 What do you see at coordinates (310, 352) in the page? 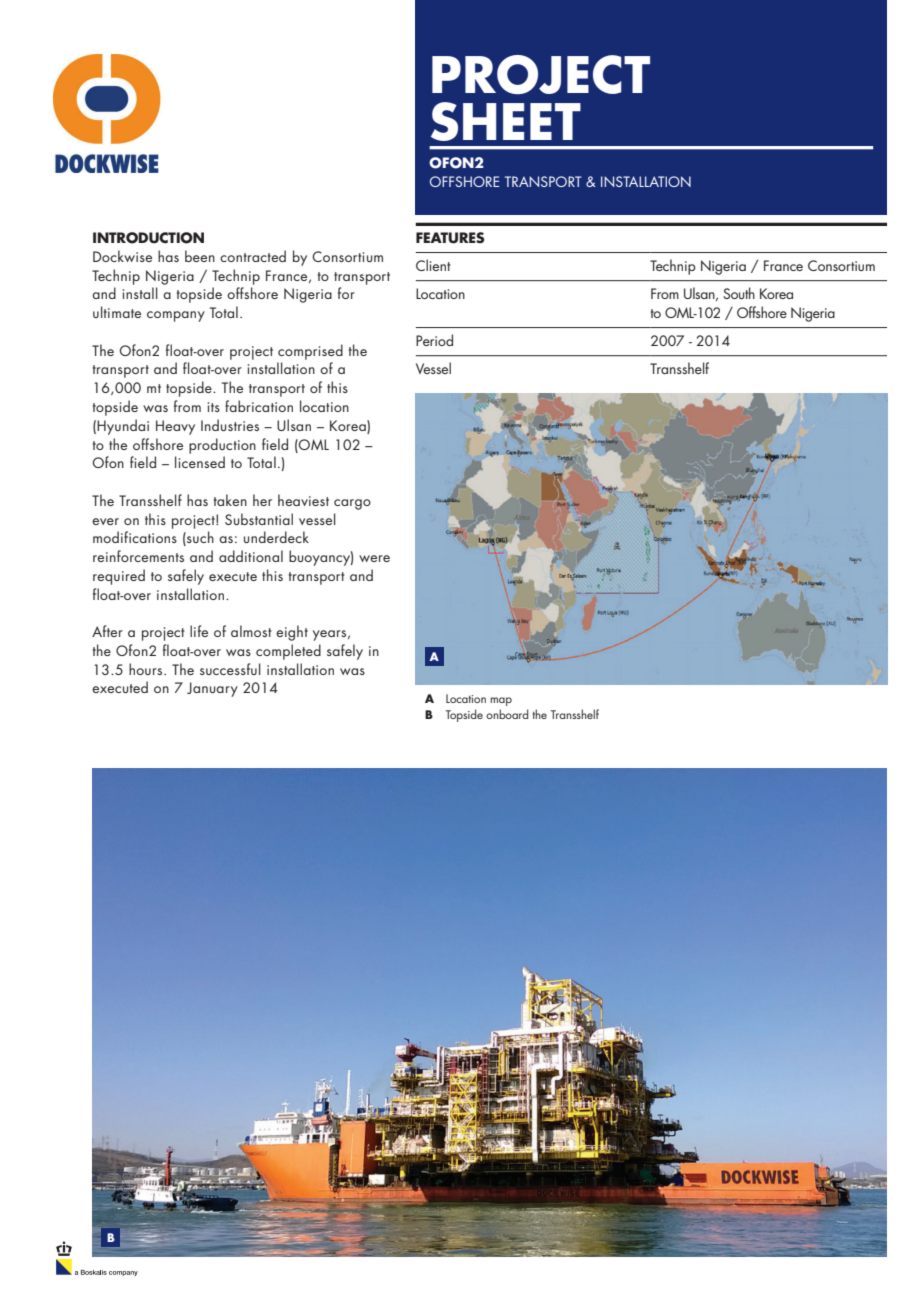
I see `comprised` at bounding box center [310, 352].
